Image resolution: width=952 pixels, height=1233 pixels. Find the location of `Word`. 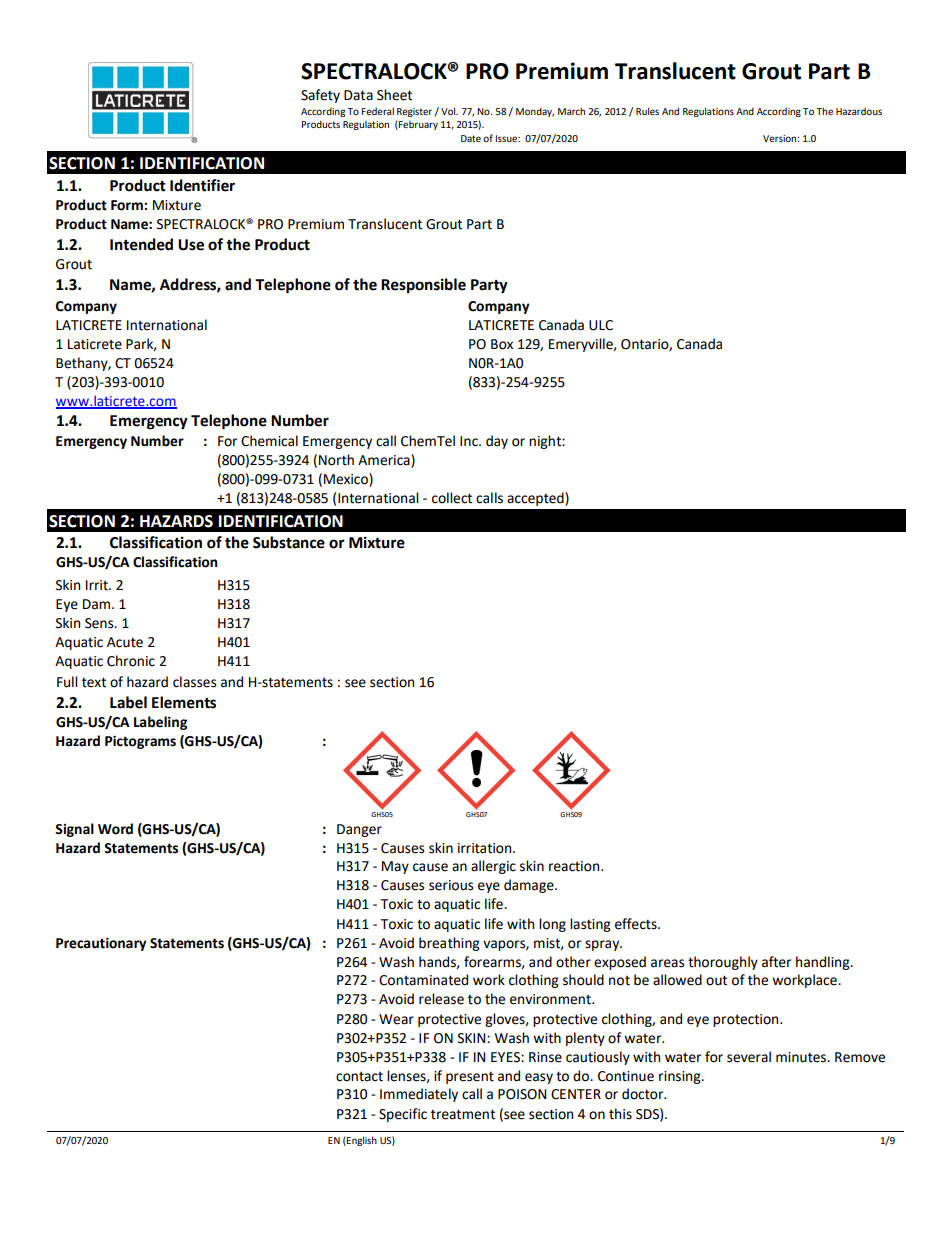

Word is located at coordinates (115, 829).
